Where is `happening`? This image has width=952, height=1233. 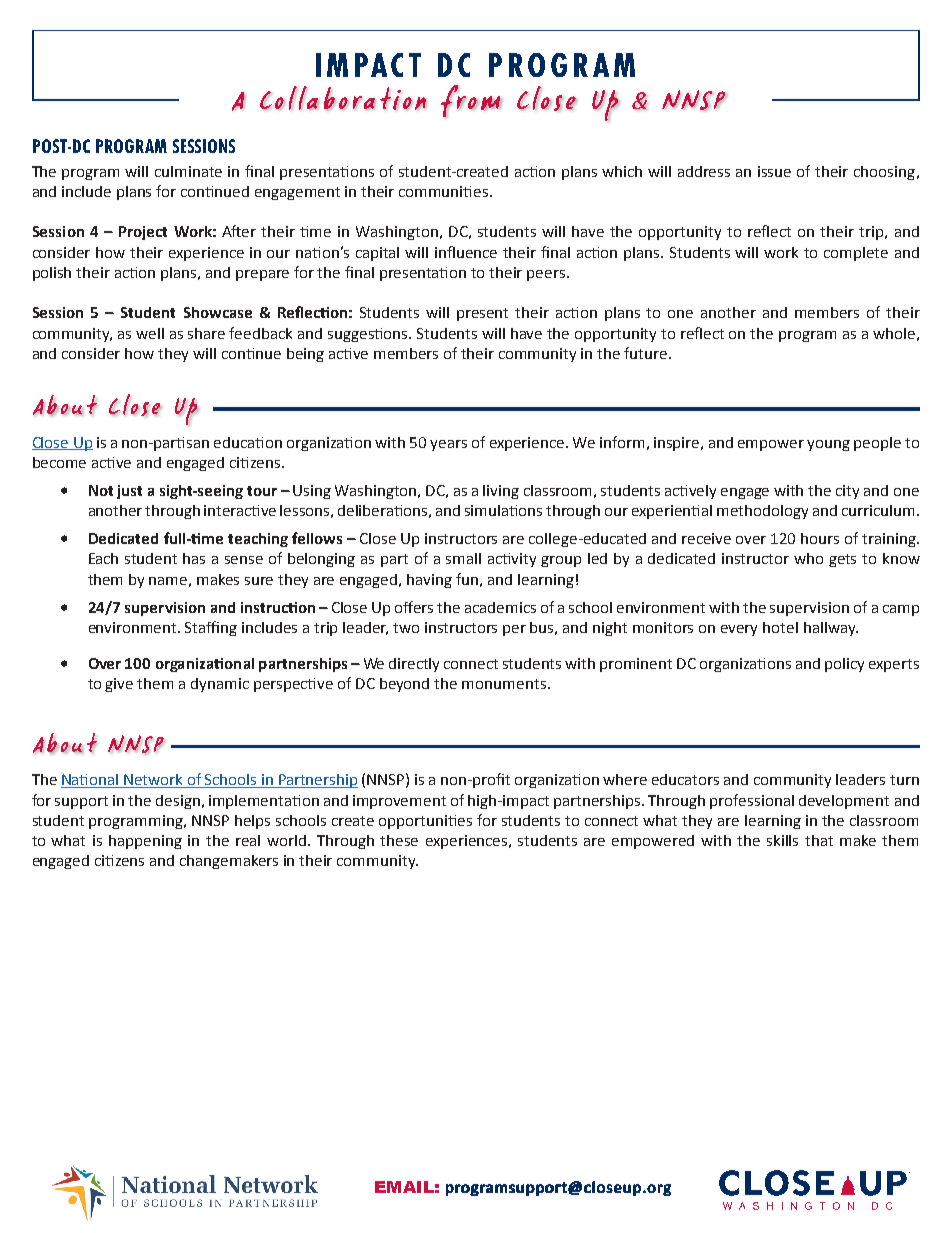
happening is located at coordinates (145, 842).
